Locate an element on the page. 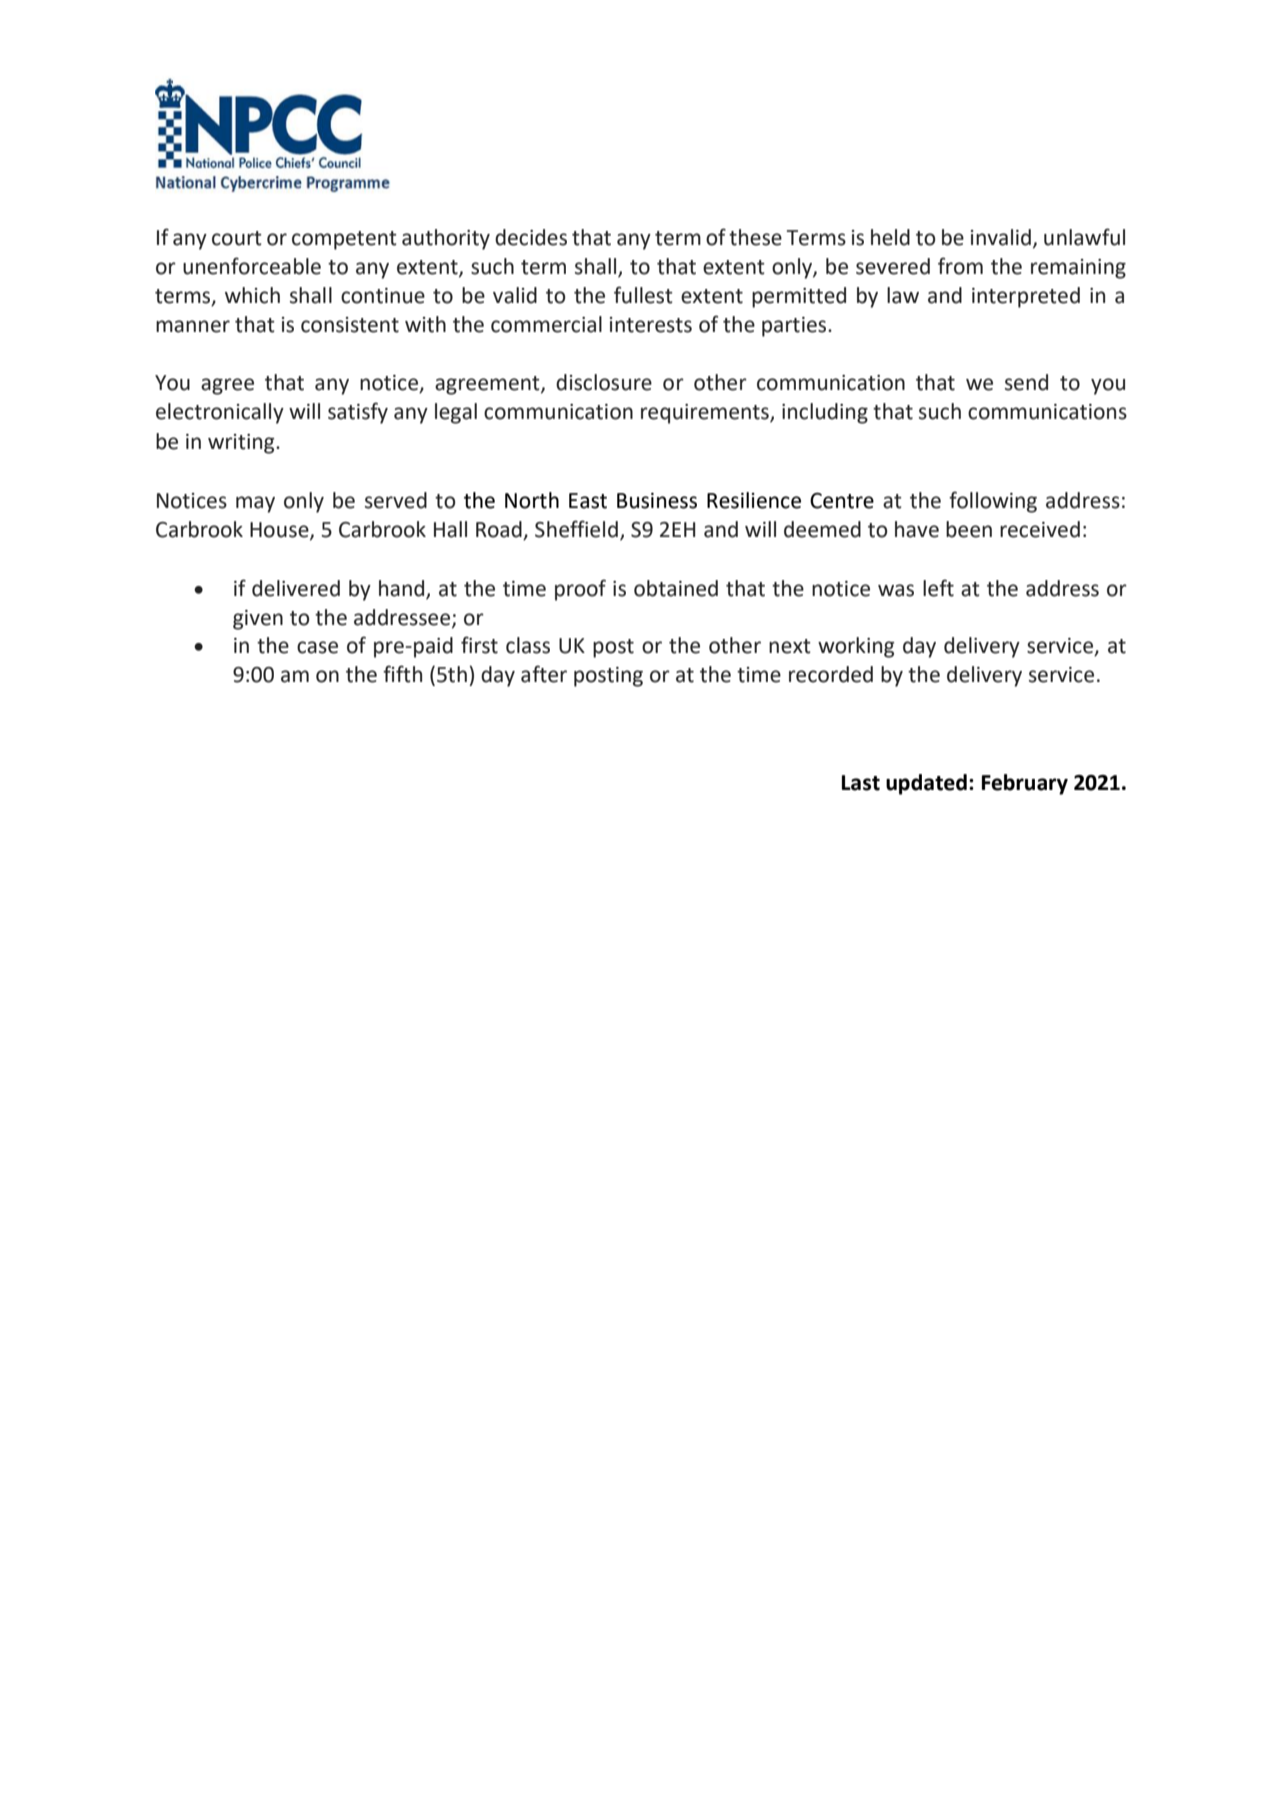 This page has width=1282, height=1813. delivered is located at coordinates (296, 588).
